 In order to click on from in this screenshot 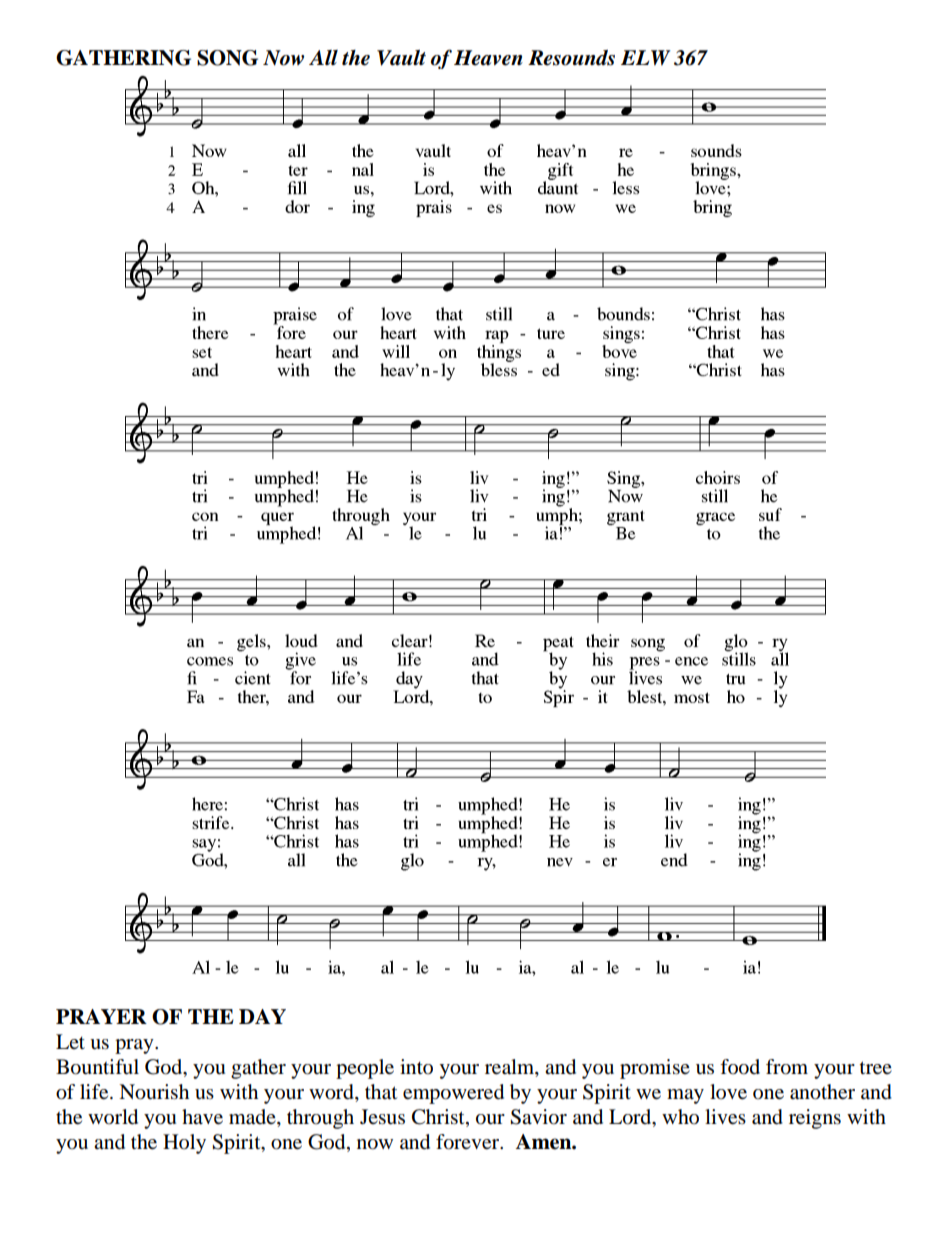, I will do `click(787, 1067)`.
